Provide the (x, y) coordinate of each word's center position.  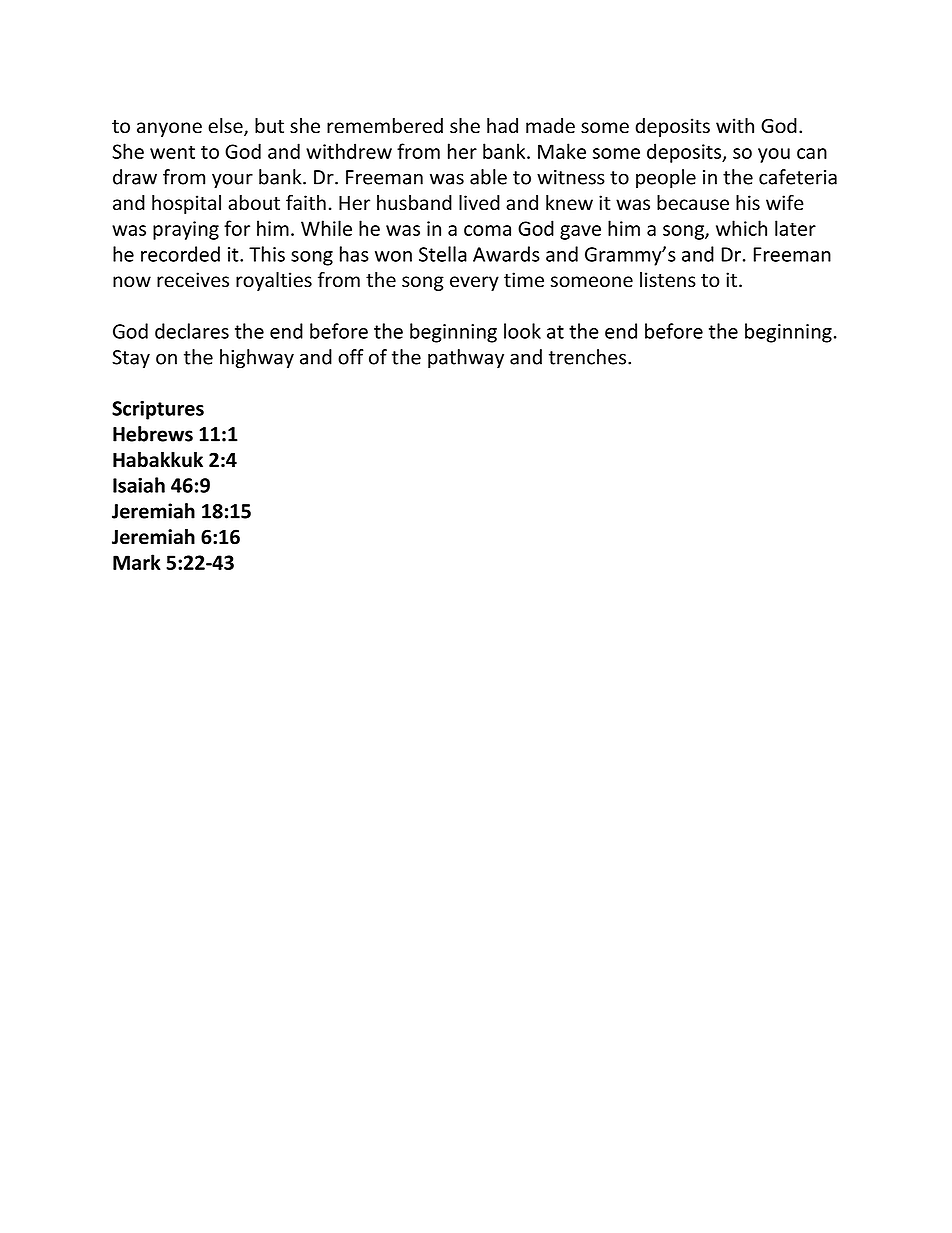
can (812, 153)
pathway (466, 359)
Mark (137, 562)
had (502, 126)
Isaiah (139, 485)
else (226, 127)
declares (192, 331)
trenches (587, 357)
